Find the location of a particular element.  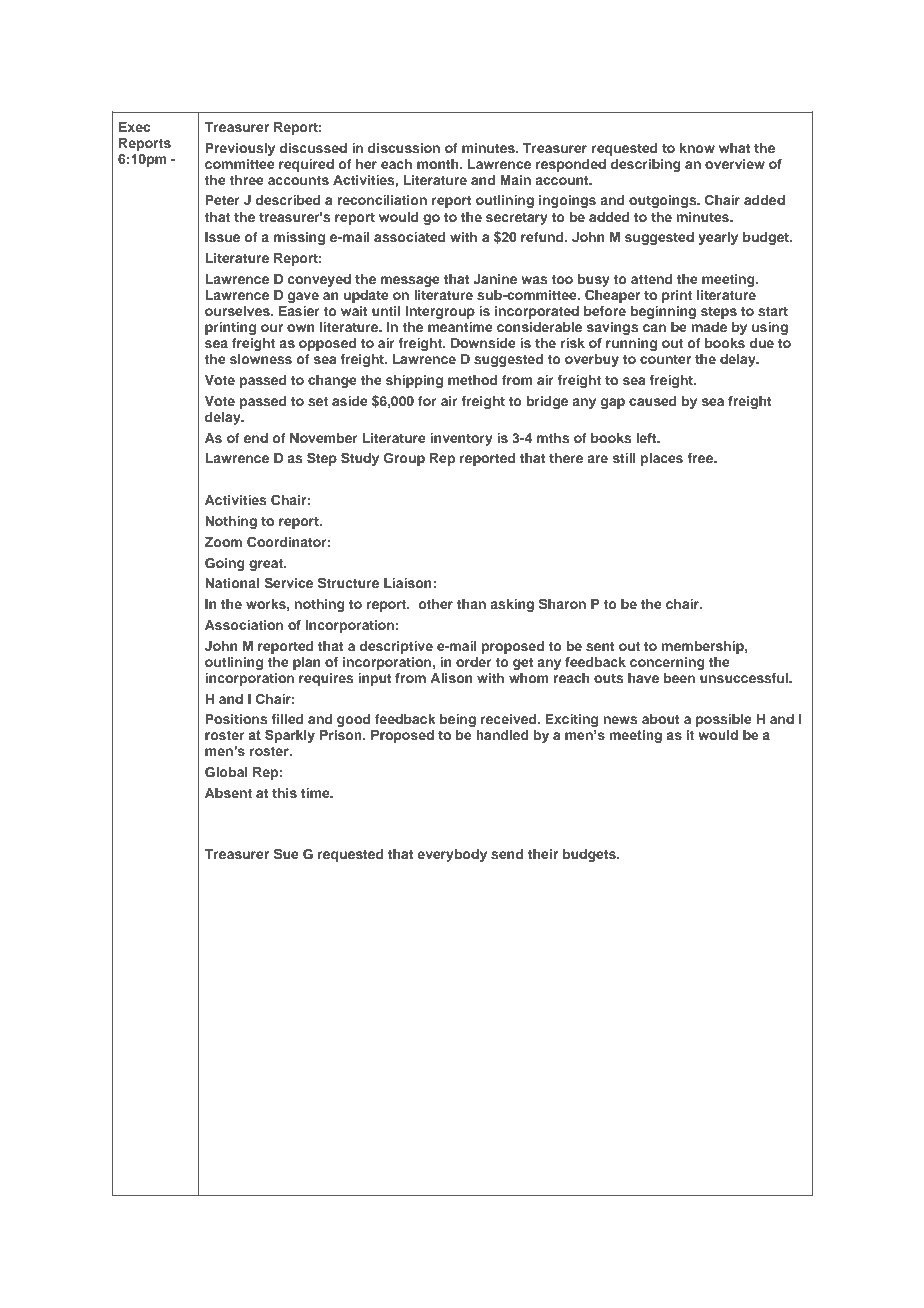

know is located at coordinates (697, 148).
